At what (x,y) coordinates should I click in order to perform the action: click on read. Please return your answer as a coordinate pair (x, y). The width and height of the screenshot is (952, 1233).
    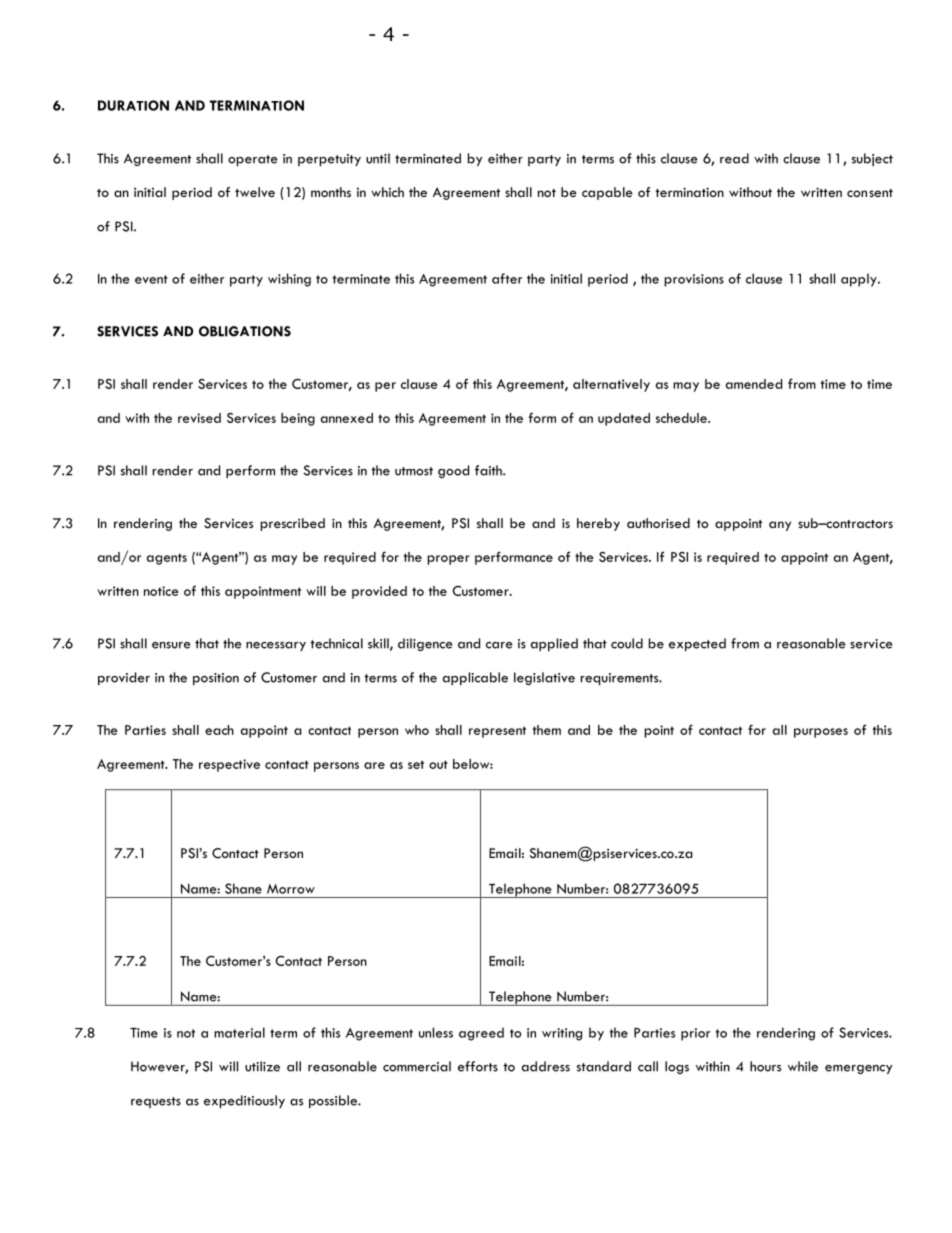
    Looking at the image, I should click on (734, 158).
